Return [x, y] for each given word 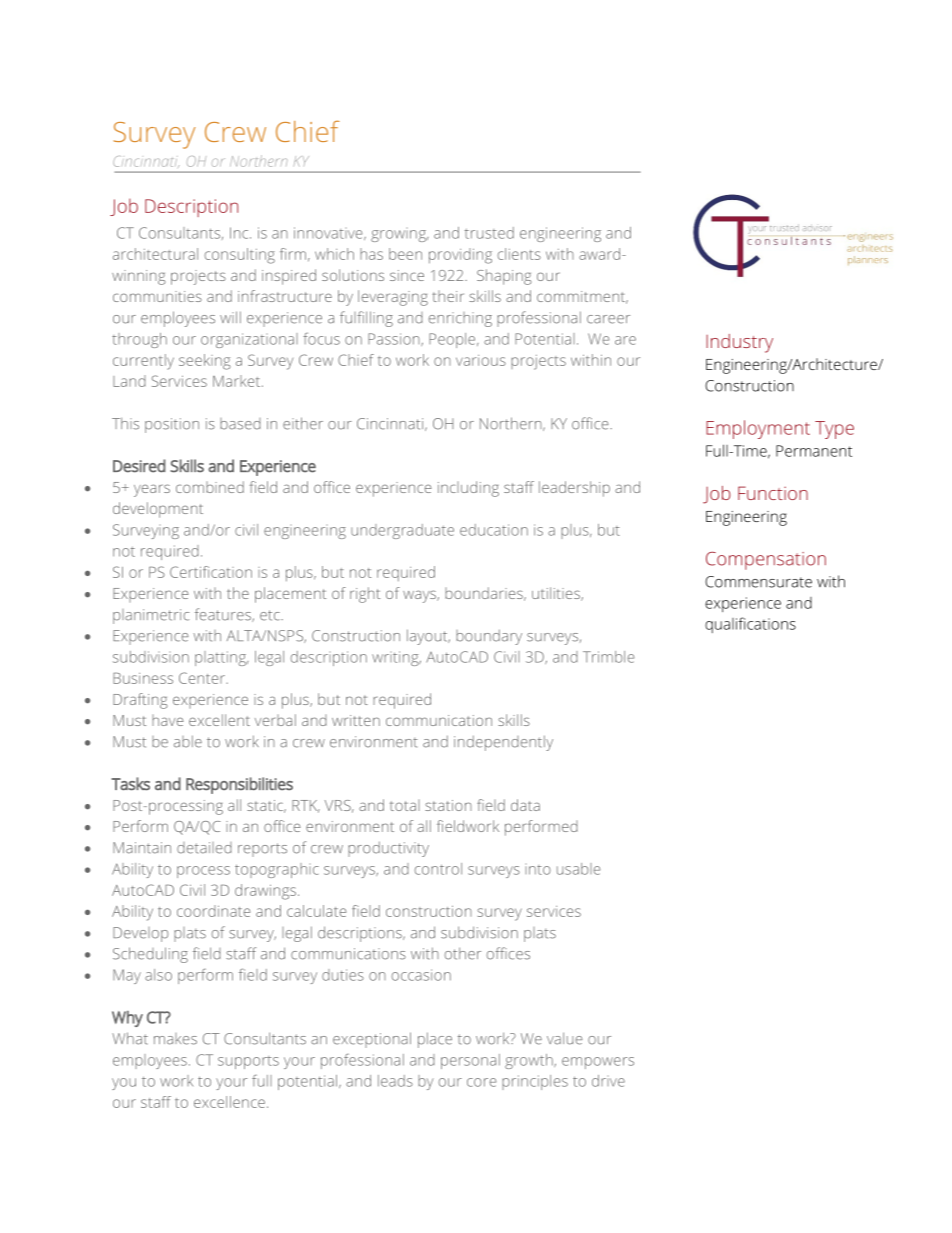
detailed [204, 848]
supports [248, 1062]
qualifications [750, 625]
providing [460, 256]
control [438, 869]
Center [203, 678]
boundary [489, 637]
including [468, 489]
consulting [239, 256]
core [481, 1082]
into [538, 870]
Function [773, 493]
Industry [739, 343]
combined [210, 487]
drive [608, 1081]
